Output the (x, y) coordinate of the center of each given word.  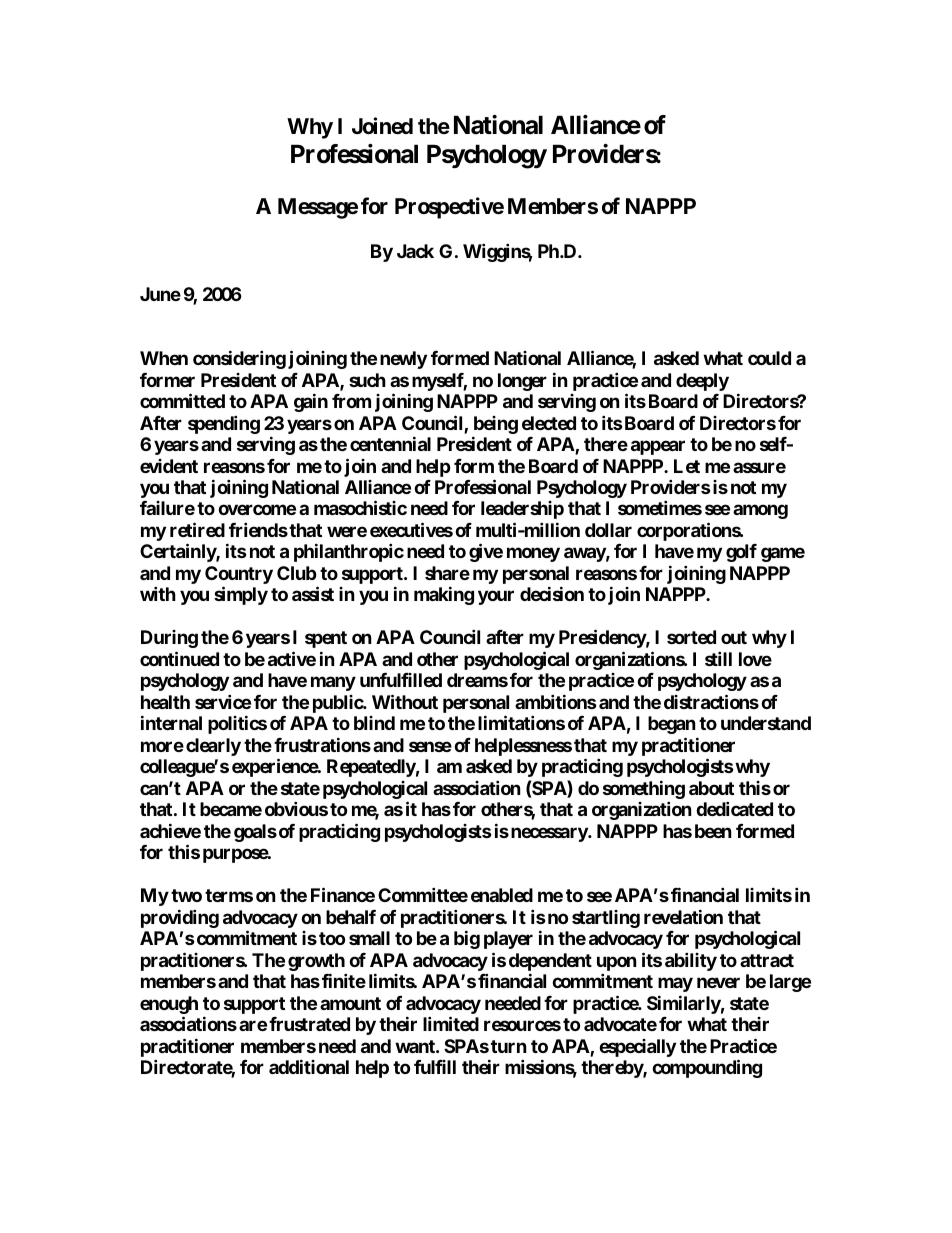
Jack (415, 251)
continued (179, 658)
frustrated (309, 1024)
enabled (502, 895)
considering (239, 359)
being (496, 425)
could (769, 358)
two (186, 895)
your (496, 598)
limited (451, 1023)
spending (224, 424)
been (713, 831)
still (718, 658)
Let (687, 466)
